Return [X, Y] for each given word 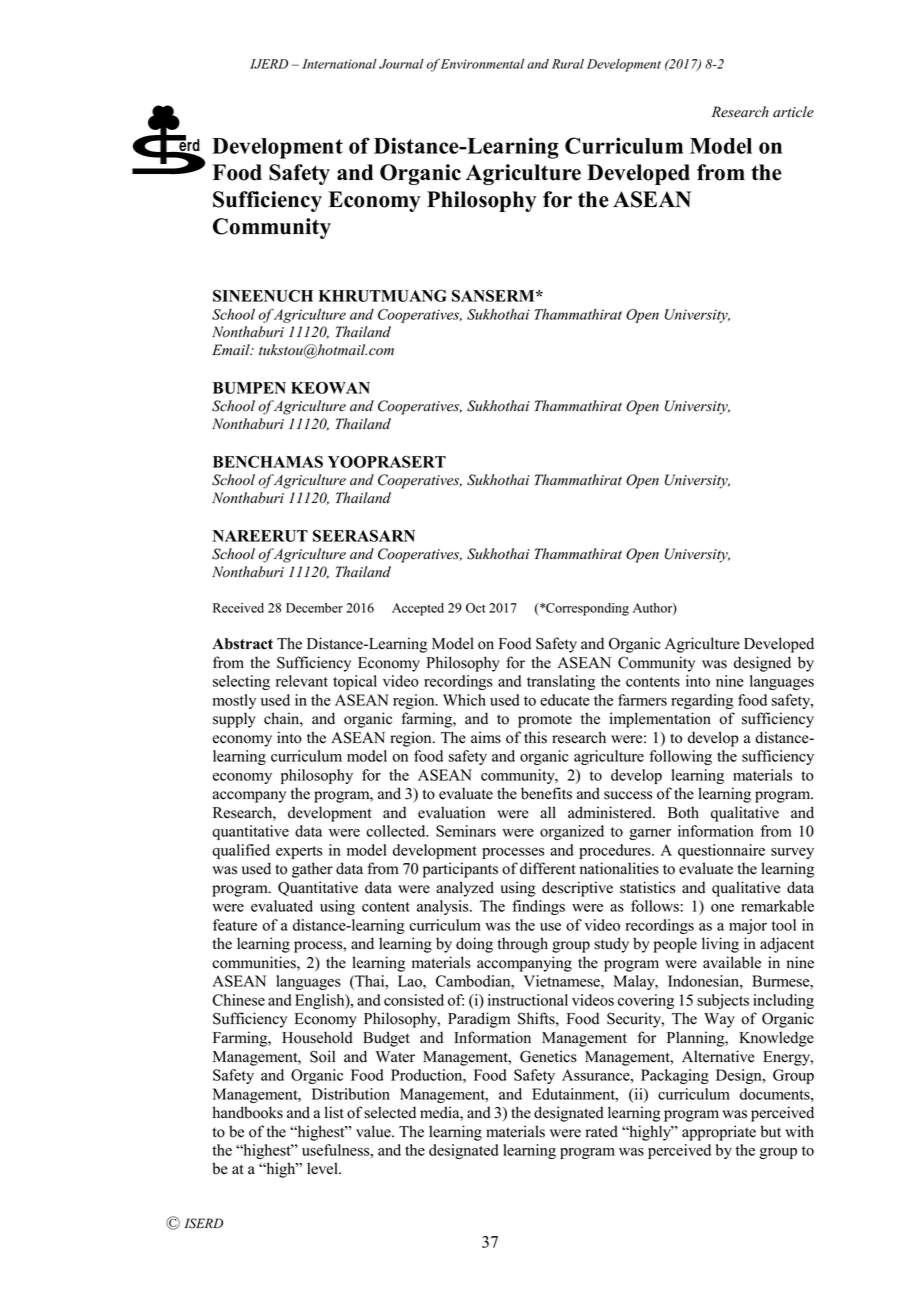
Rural [568, 64]
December [314, 608]
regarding [702, 701]
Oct [476, 608]
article [793, 112]
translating [561, 682]
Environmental [482, 64]
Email [232, 349]
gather [312, 870]
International [339, 64]
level [323, 1168]
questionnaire [721, 851]
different [547, 868]
